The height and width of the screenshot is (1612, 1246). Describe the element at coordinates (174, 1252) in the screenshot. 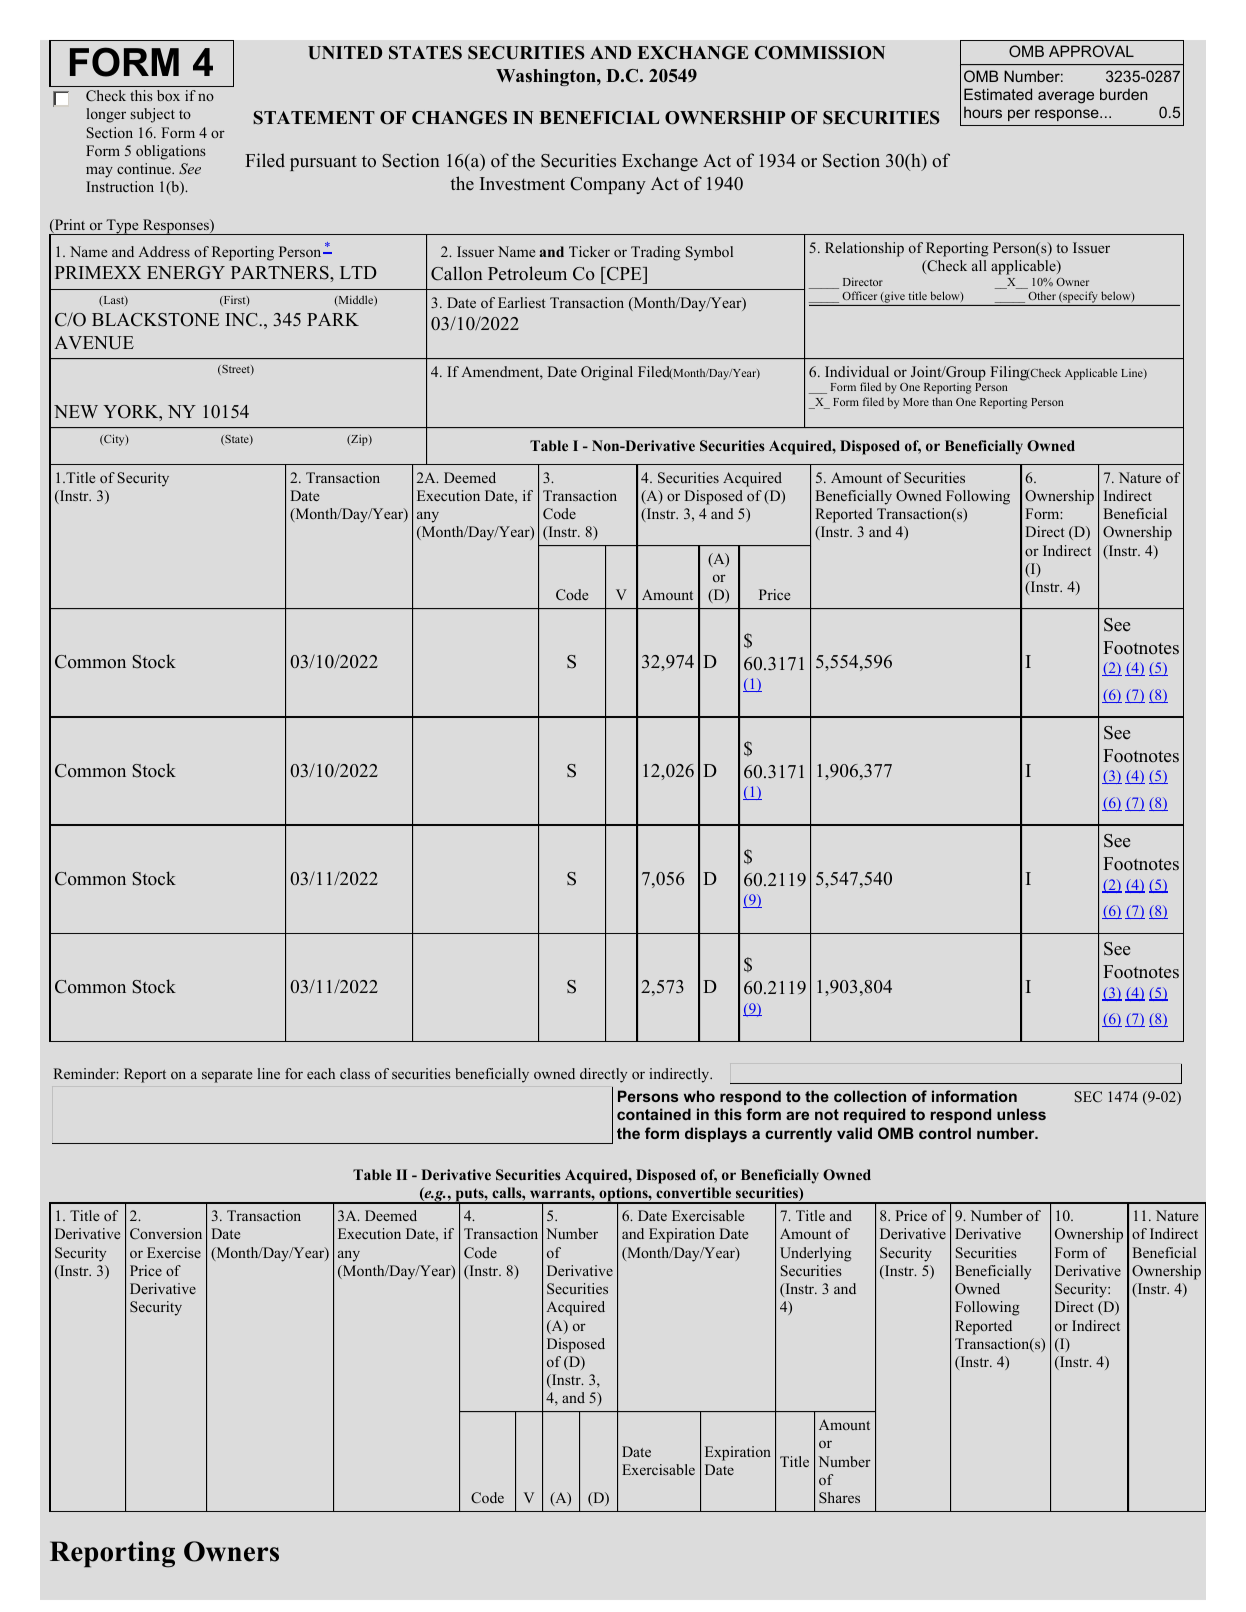

I see `Exercise` at that location.
